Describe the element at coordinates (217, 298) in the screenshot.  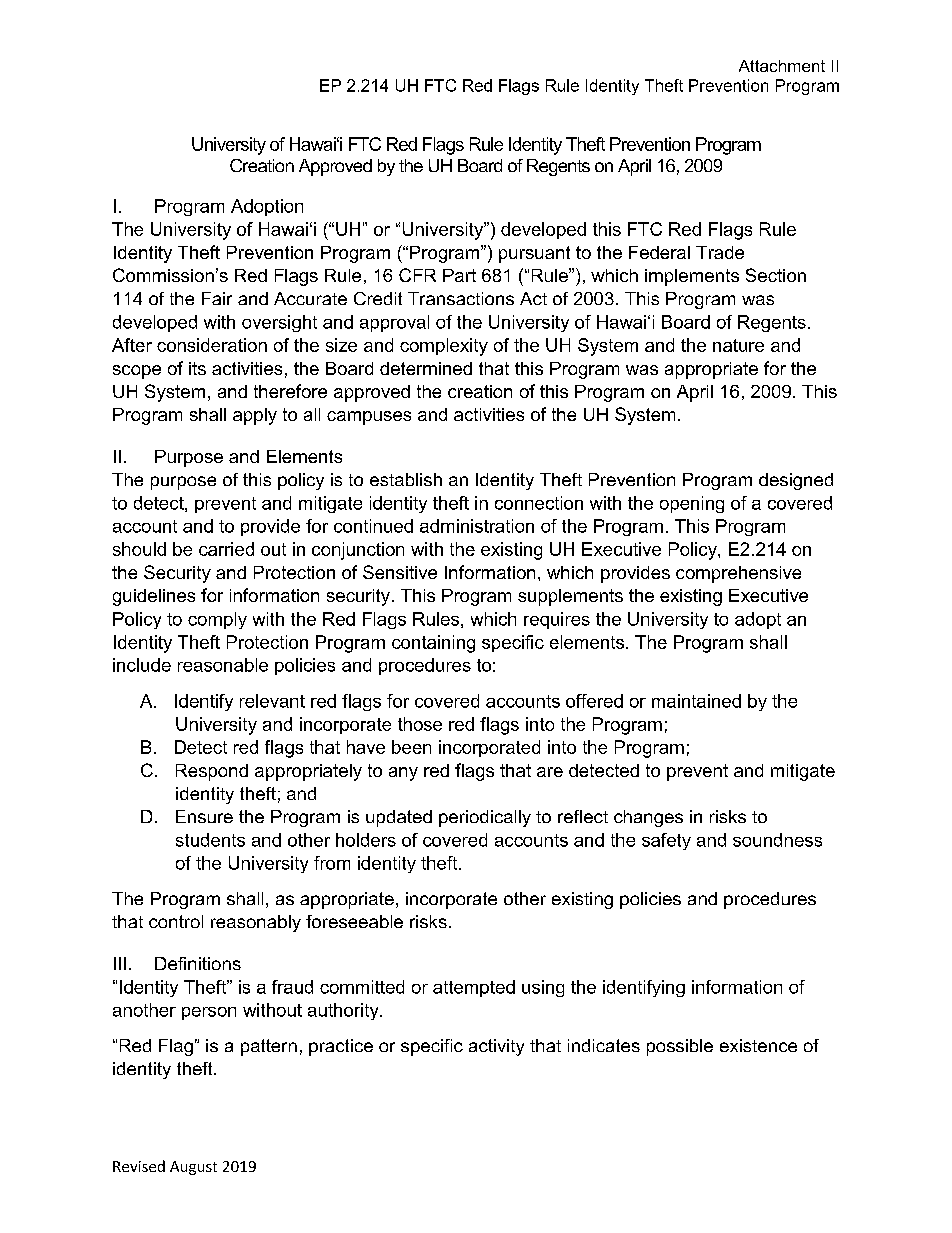
I see `Fair` at that location.
